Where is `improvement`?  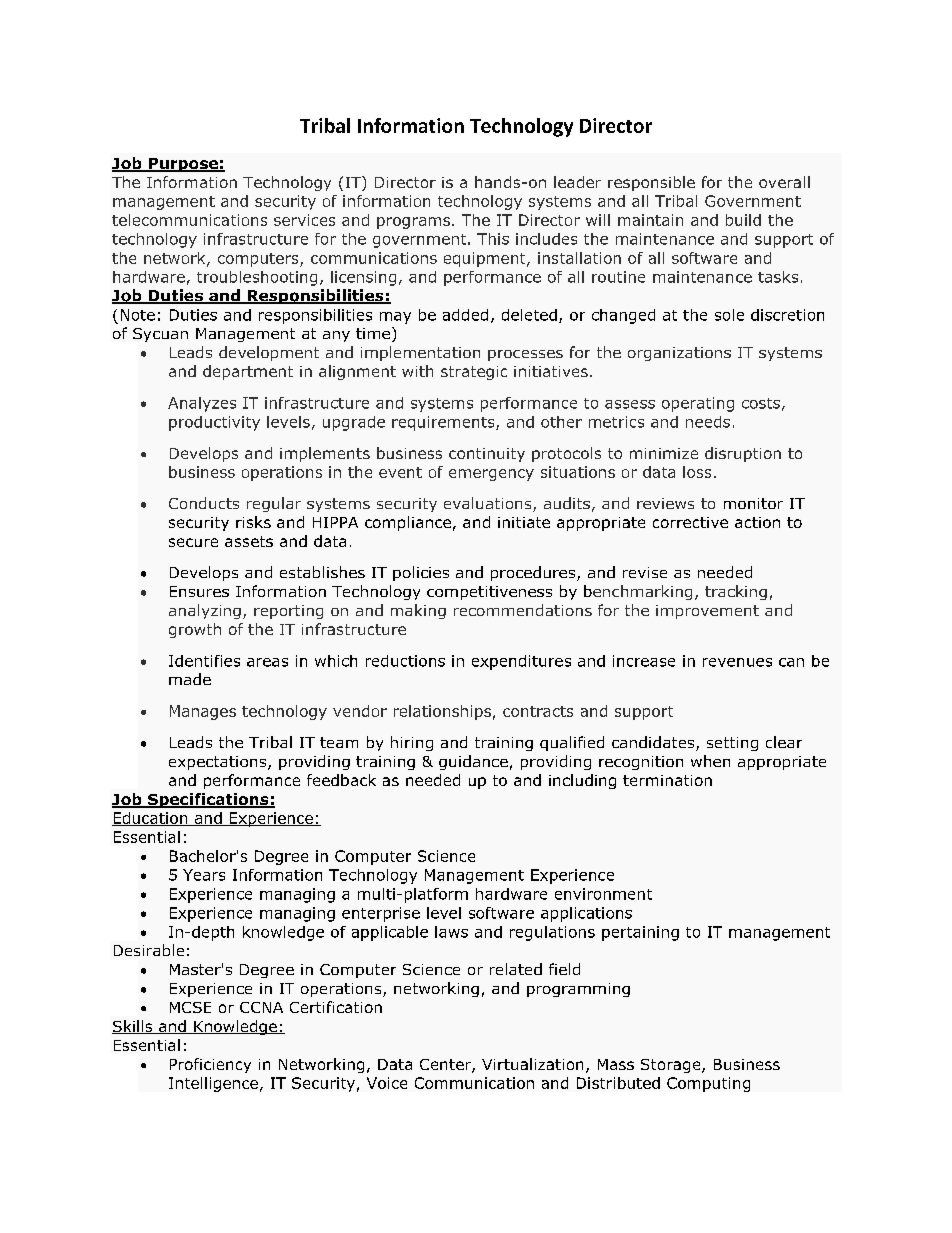 improvement is located at coordinates (707, 612).
